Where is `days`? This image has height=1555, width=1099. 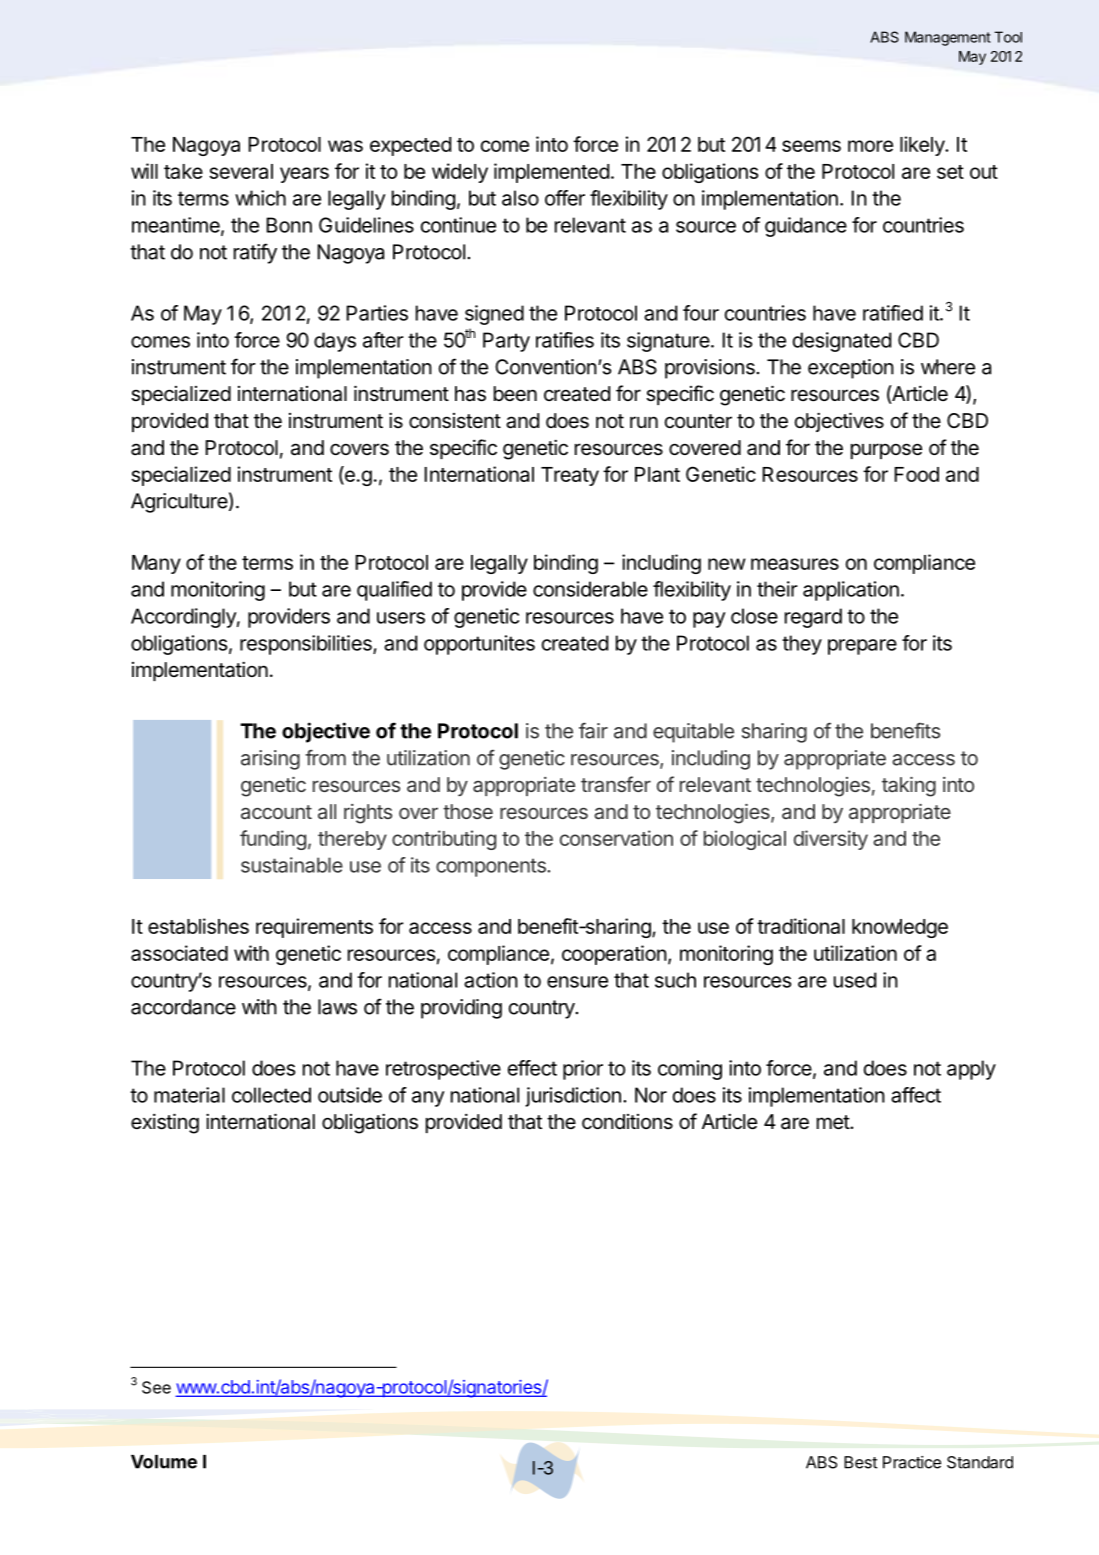 days is located at coordinates (335, 342).
